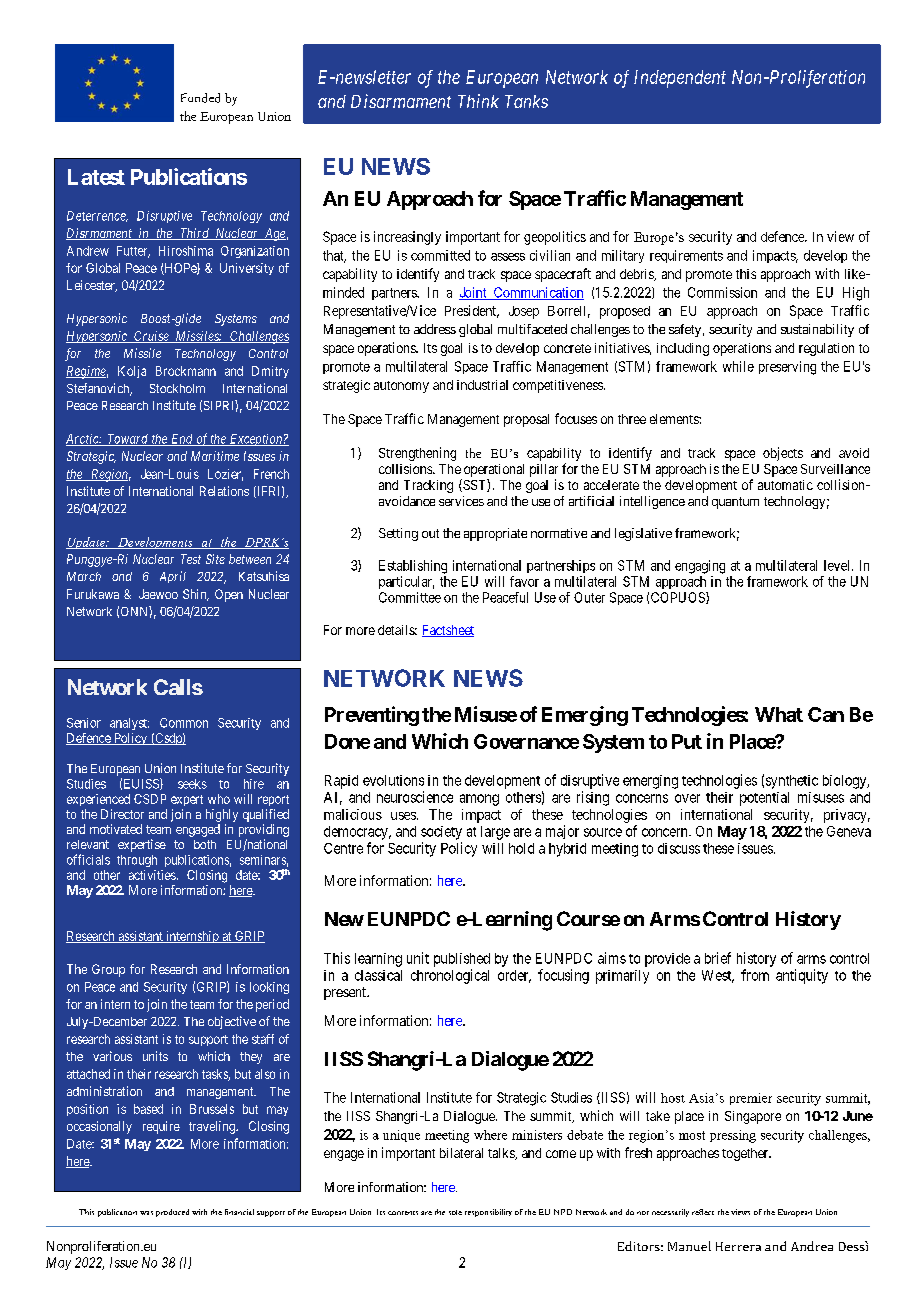 Image resolution: width=924 pixels, height=1308 pixels. What do you see at coordinates (478, 101) in the screenshot?
I see `Think` at bounding box center [478, 101].
